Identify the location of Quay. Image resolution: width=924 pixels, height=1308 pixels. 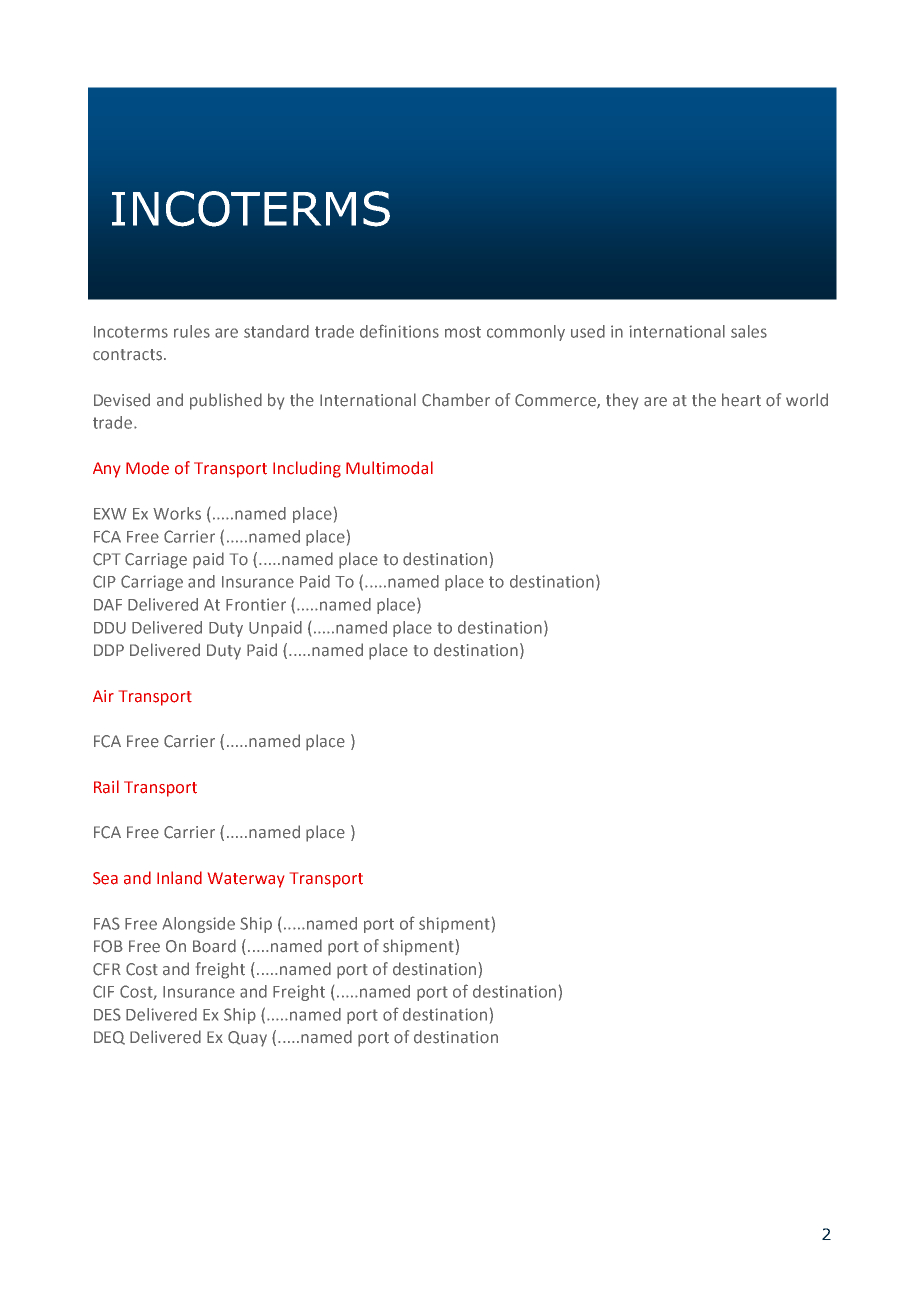
(247, 1039).
